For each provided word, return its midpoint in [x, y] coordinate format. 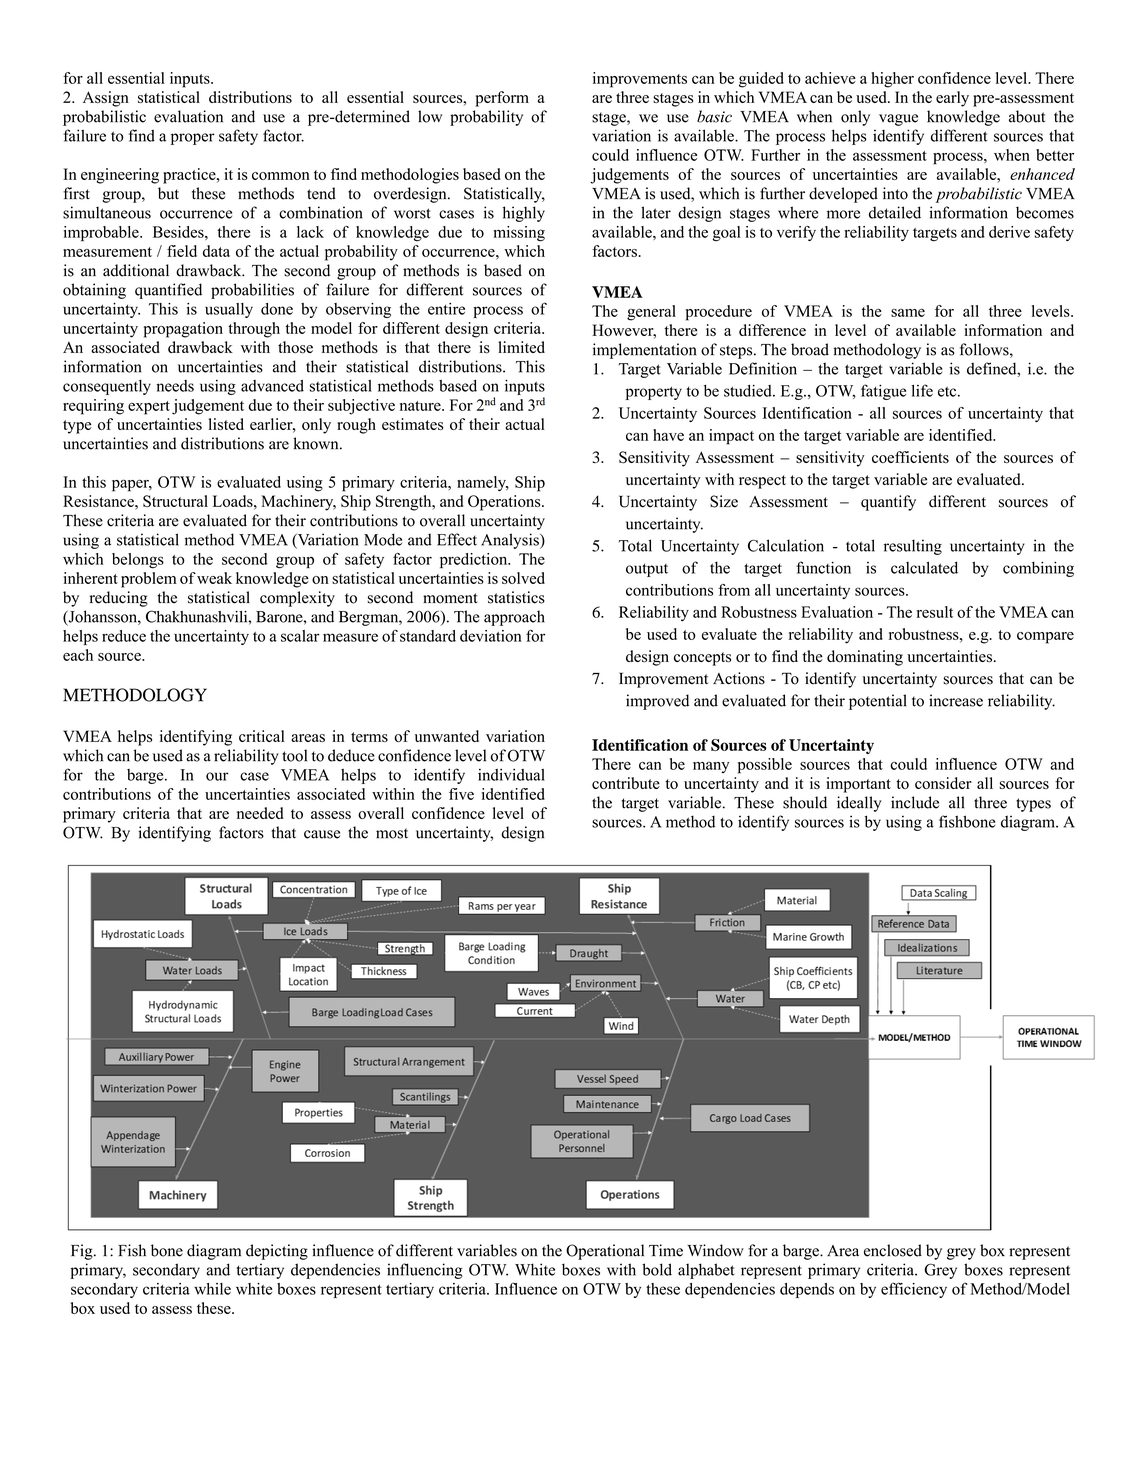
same [908, 313]
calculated [924, 567]
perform [502, 99]
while [212, 1289]
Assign [106, 99]
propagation [183, 330]
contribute [626, 783]
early [952, 99]
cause [322, 834]
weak [214, 578]
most [392, 833]
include [915, 802]
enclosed [893, 1250]
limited [521, 347]
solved [523, 578]
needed [260, 813]
